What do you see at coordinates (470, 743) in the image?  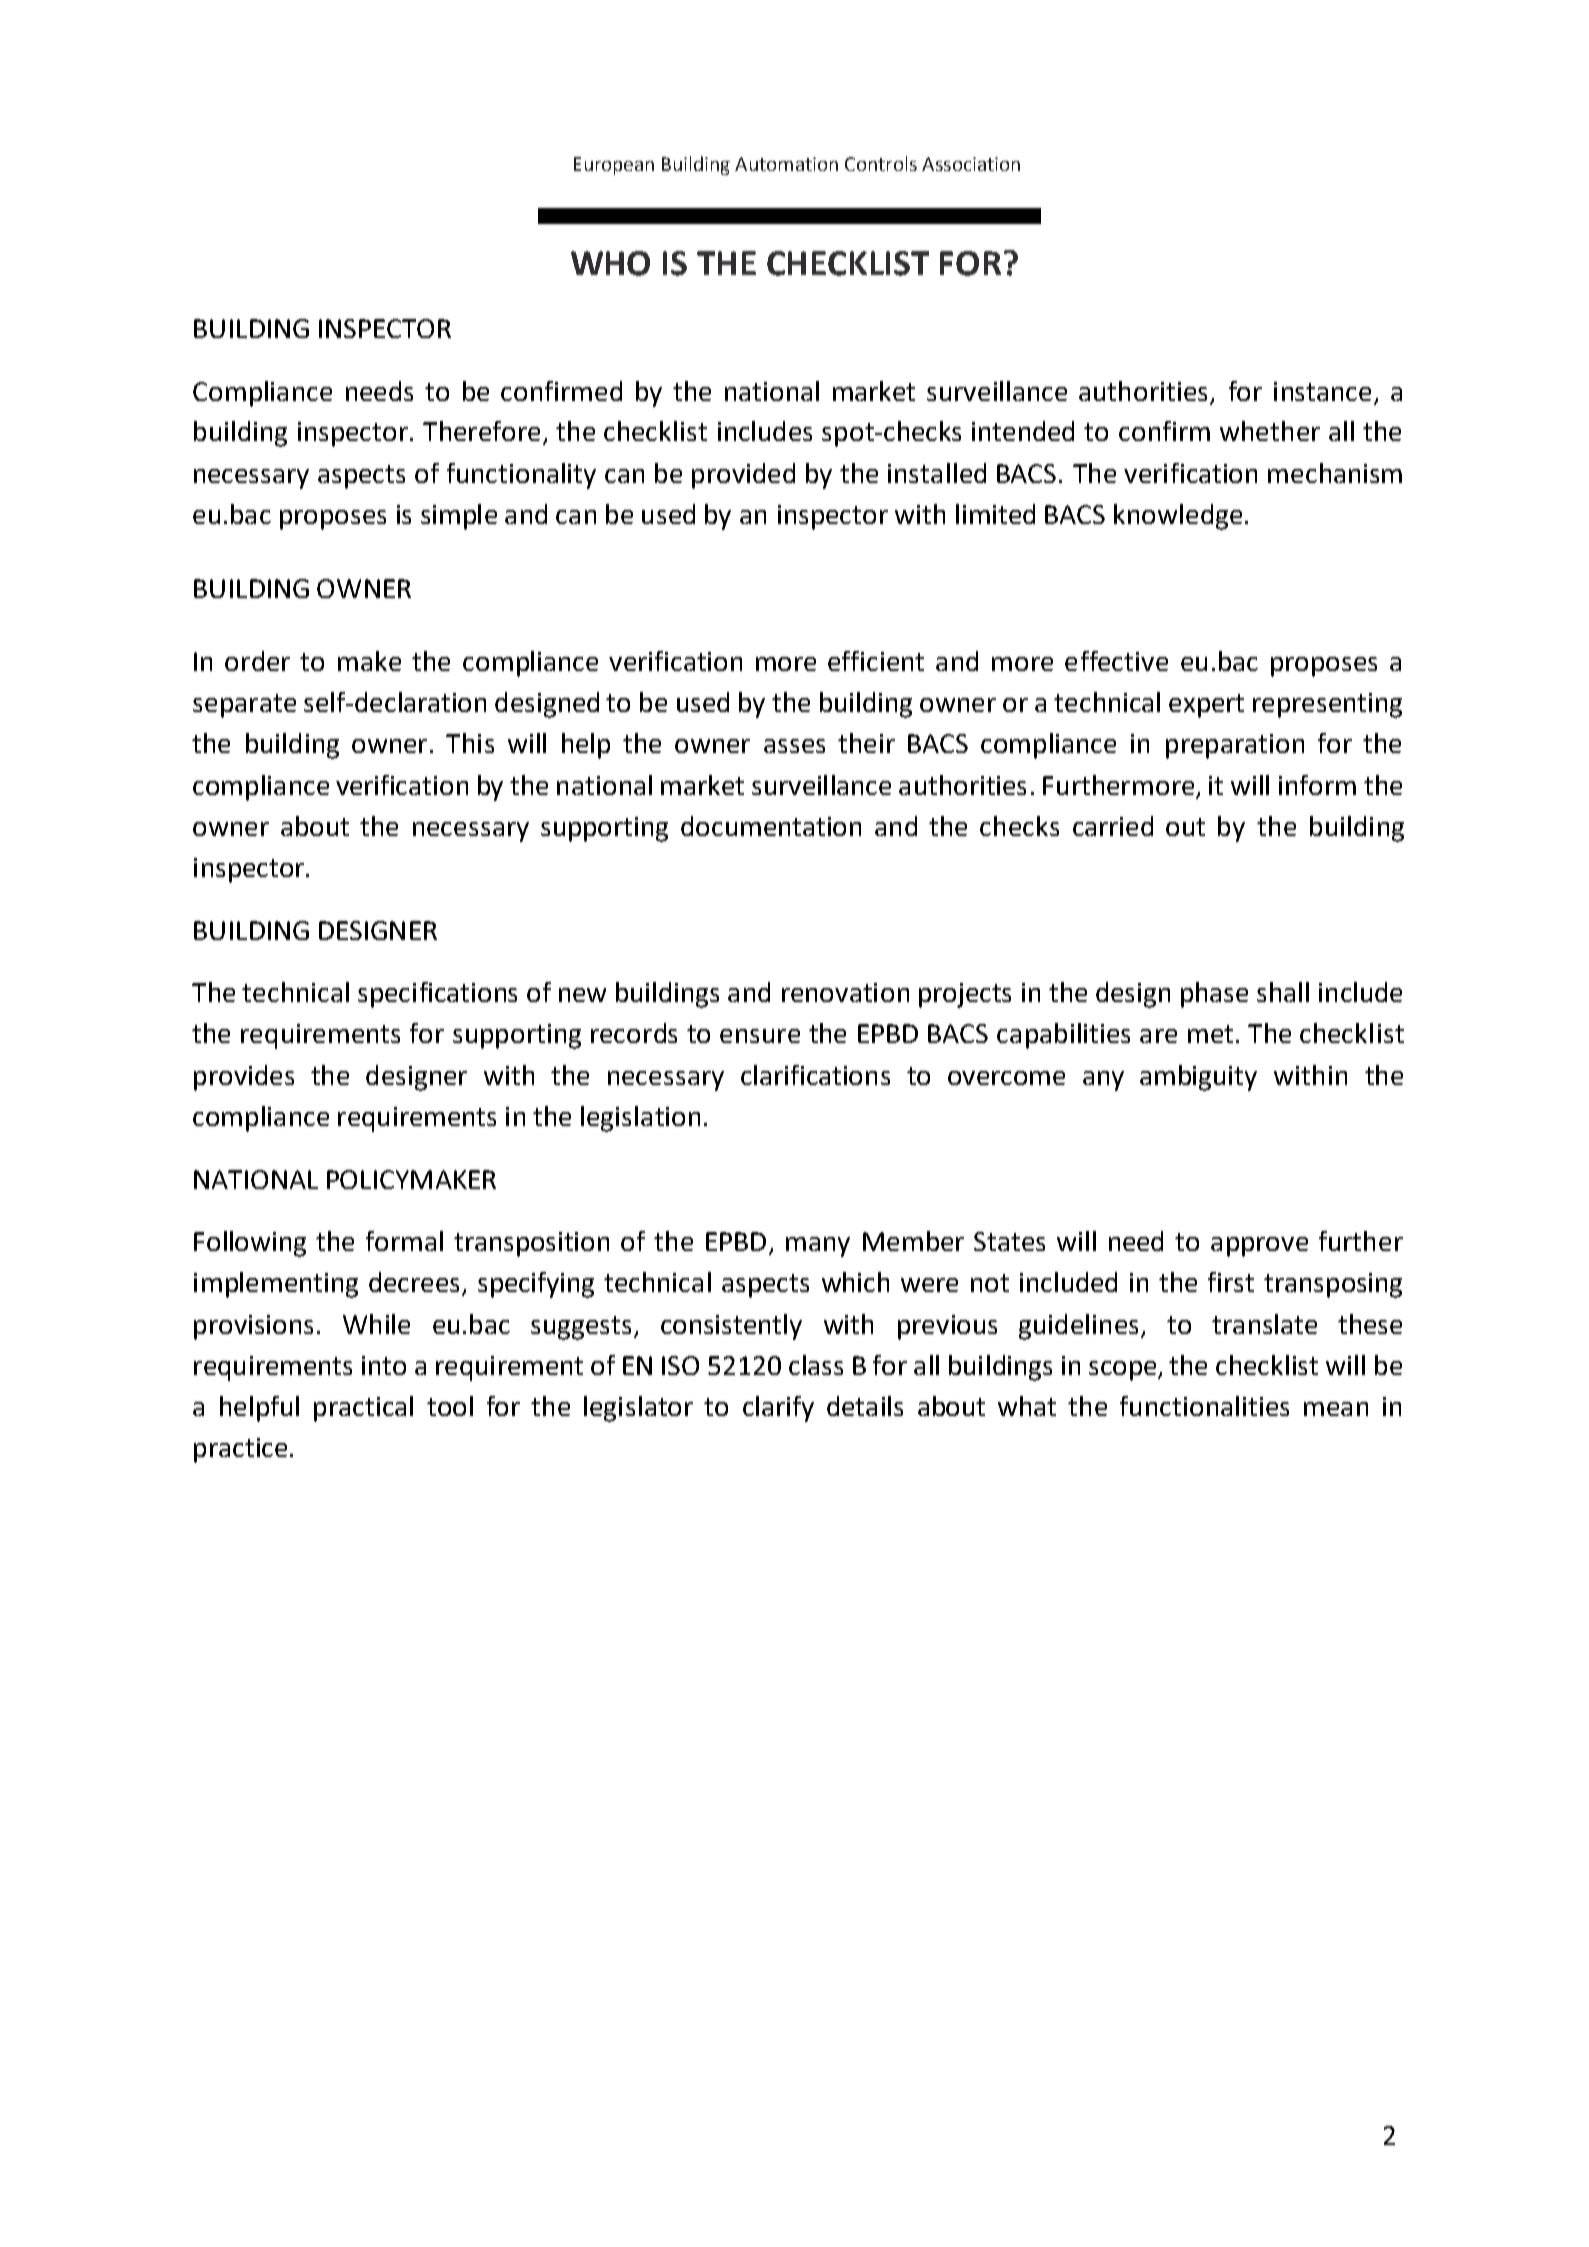 I see `This` at bounding box center [470, 743].
